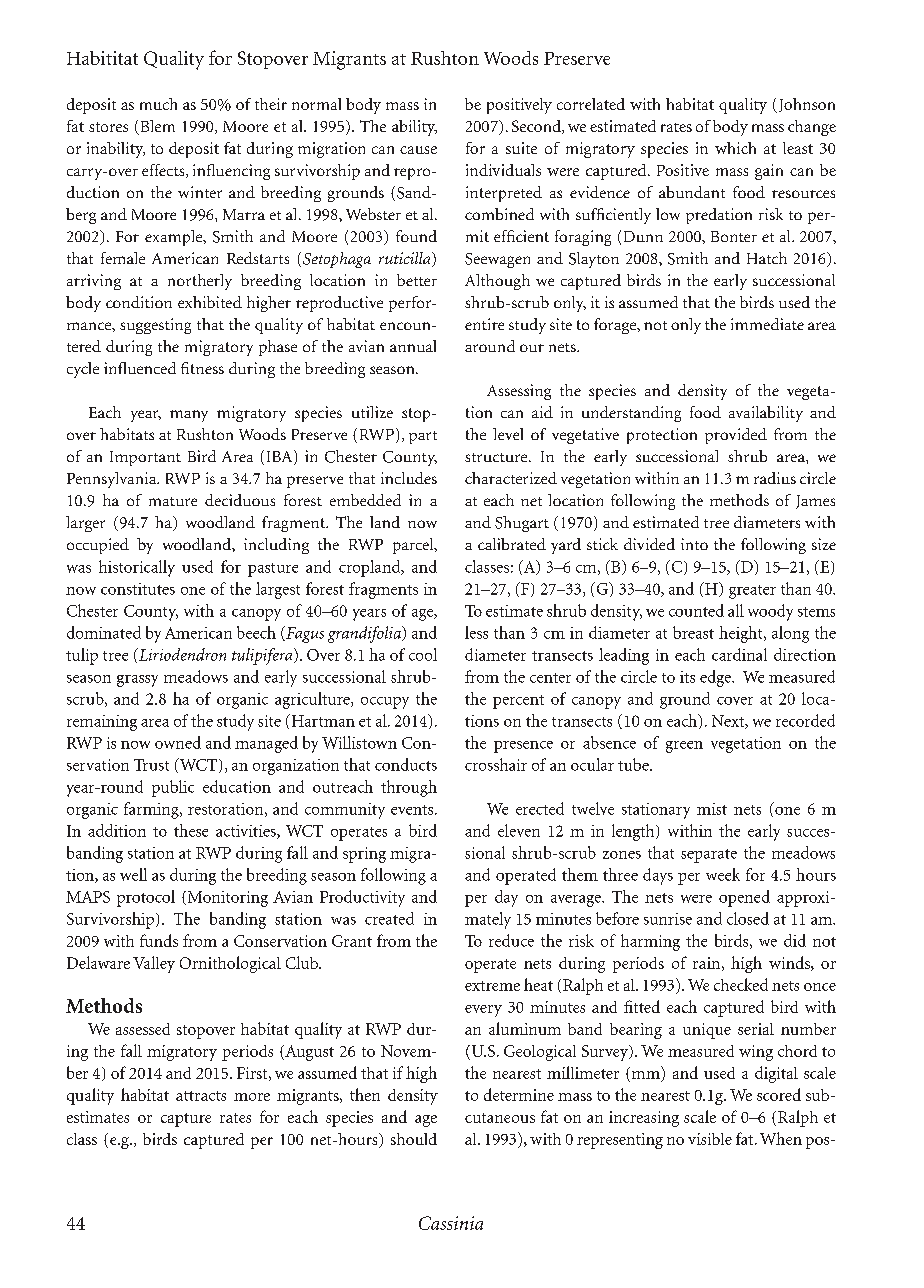  What do you see at coordinates (202, 368) in the screenshot?
I see `fitness` at bounding box center [202, 368].
